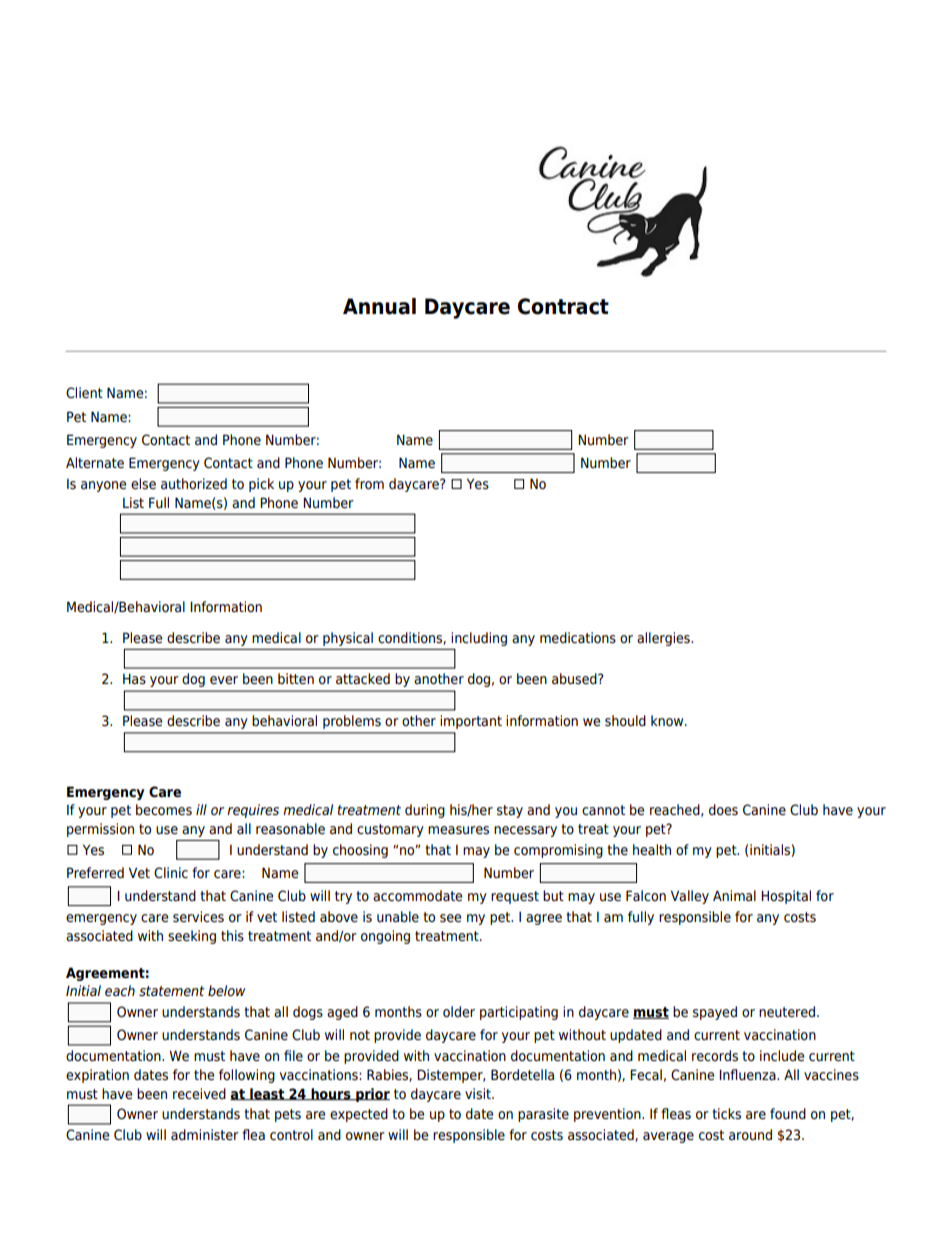 Image resolution: width=952 pixels, height=1233 pixels. Describe the element at coordinates (134, 679) in the page. I see `Has` at that location.
